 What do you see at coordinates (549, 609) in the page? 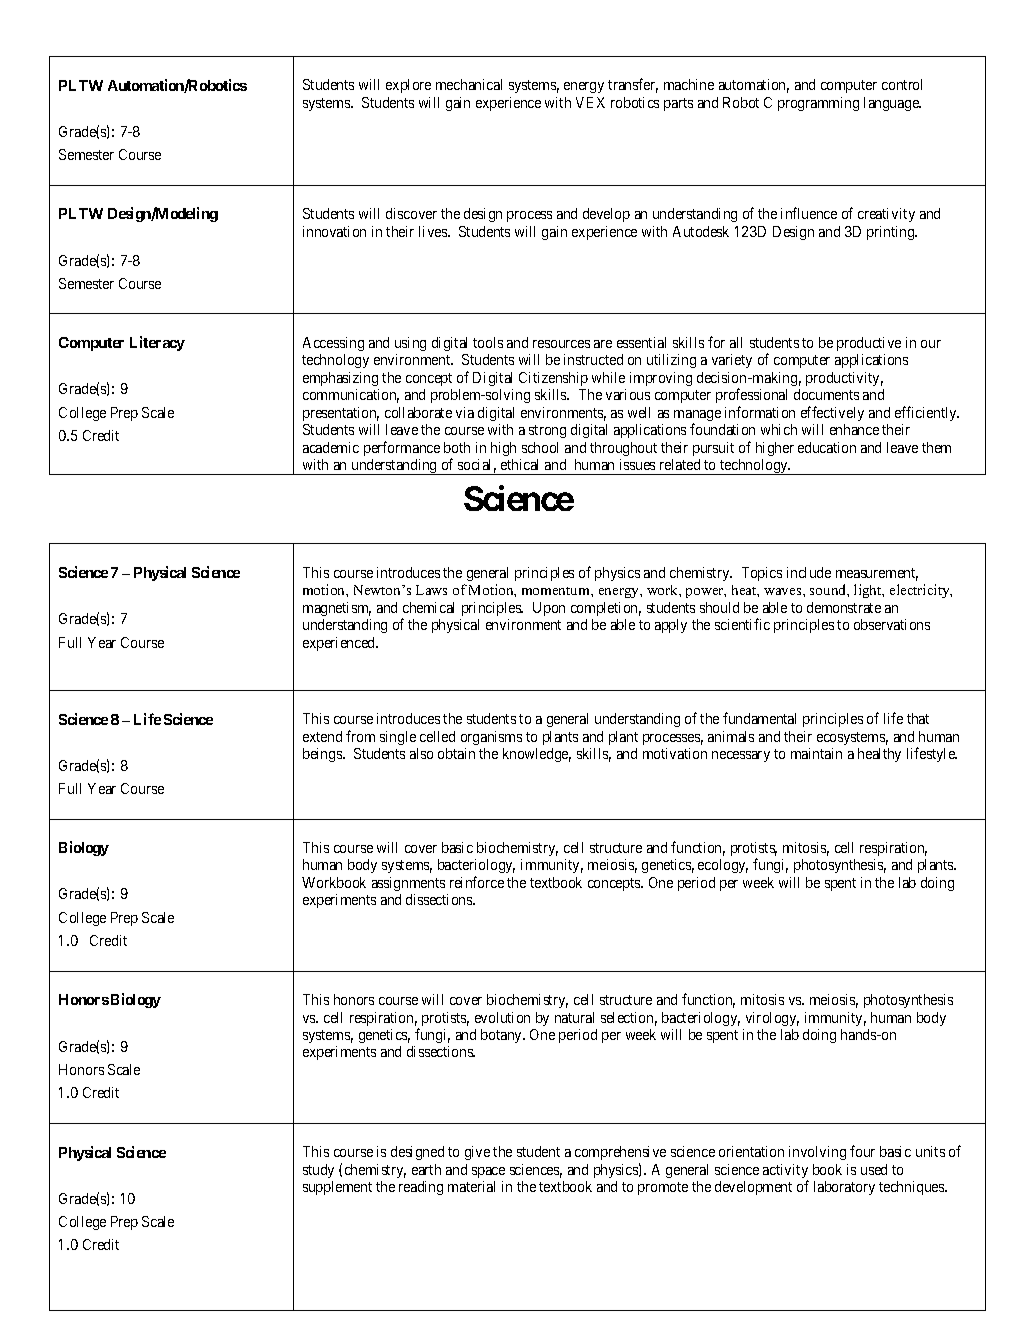
I see `Upon` at bounding box center [549, 609].
